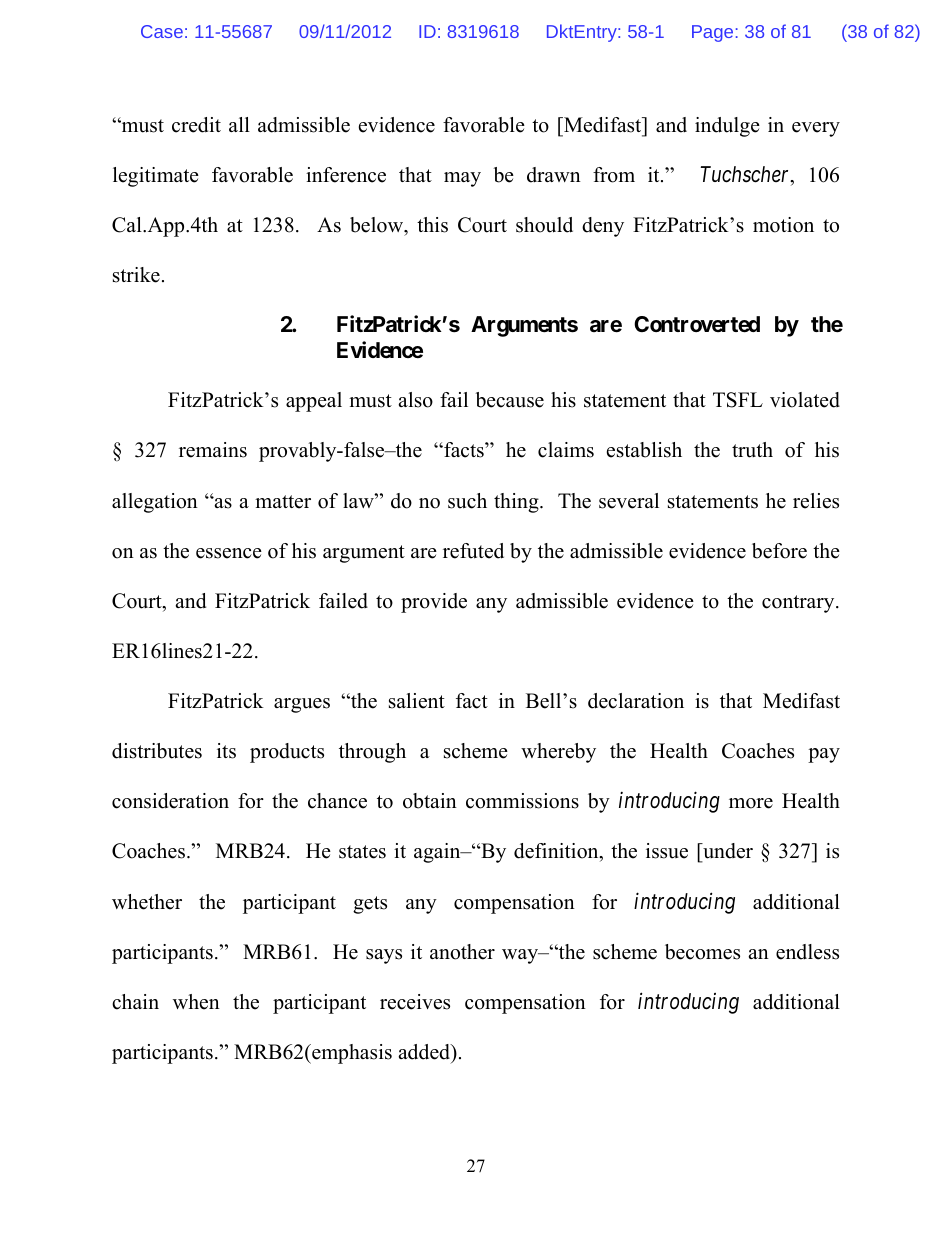 Image resolution: width=952 pixels, height=1233 pixels. Describe the element at coordinates (462, 179) in the page. I see `may` at that location.
